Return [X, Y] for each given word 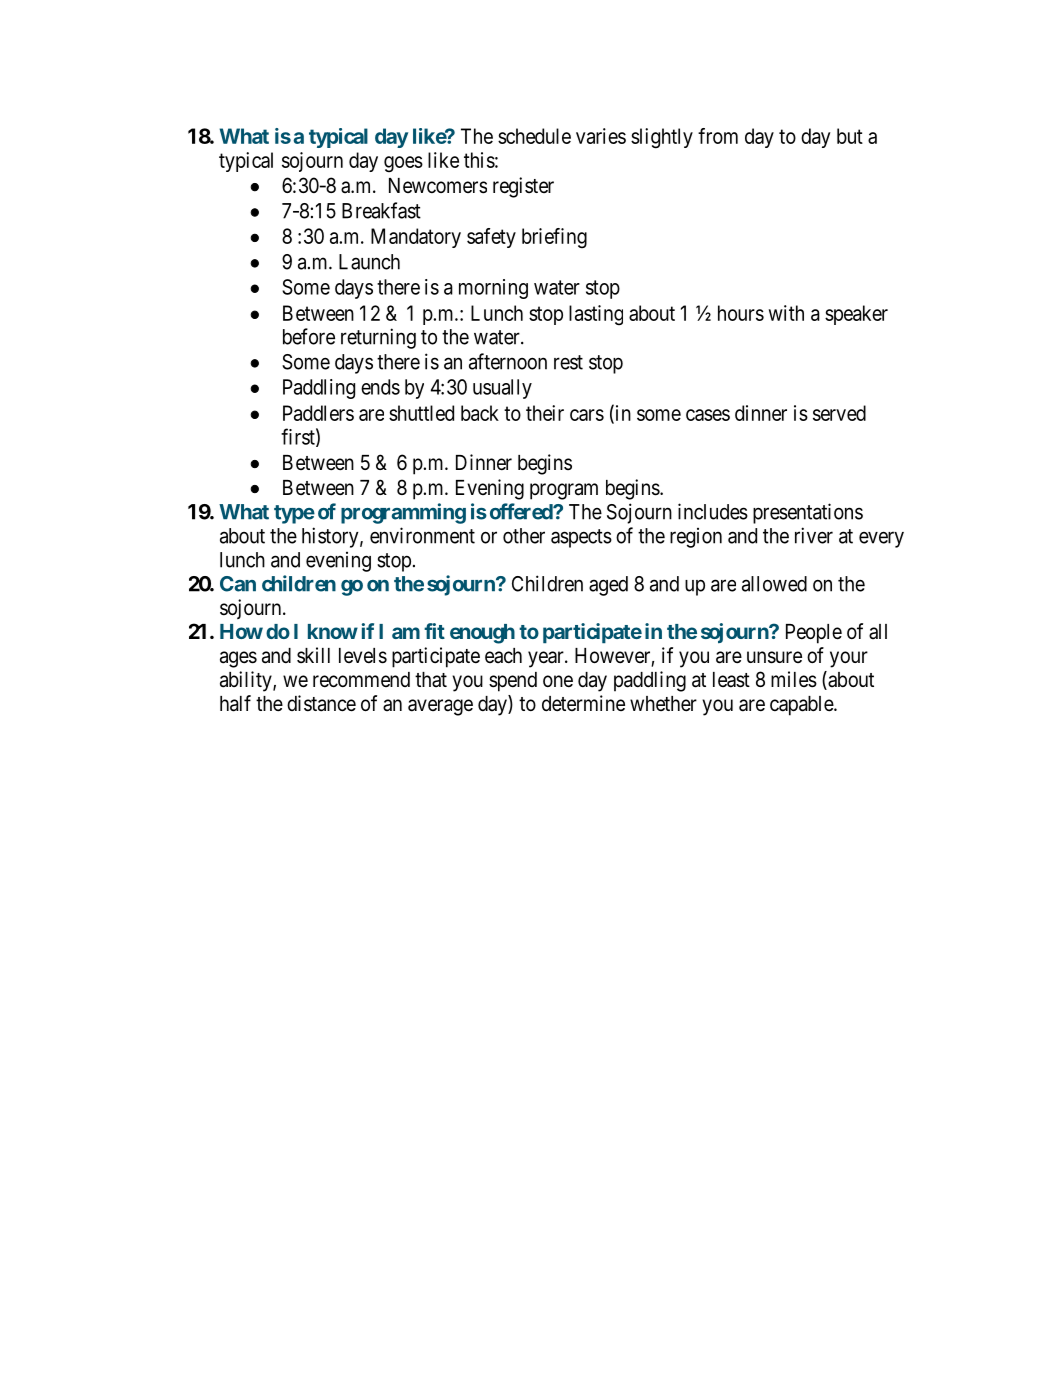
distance [321, 703]
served [839, 413]
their [545, 413]
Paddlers [318, 413]
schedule [534, 136]
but [850, 136]
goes [403, 164]
